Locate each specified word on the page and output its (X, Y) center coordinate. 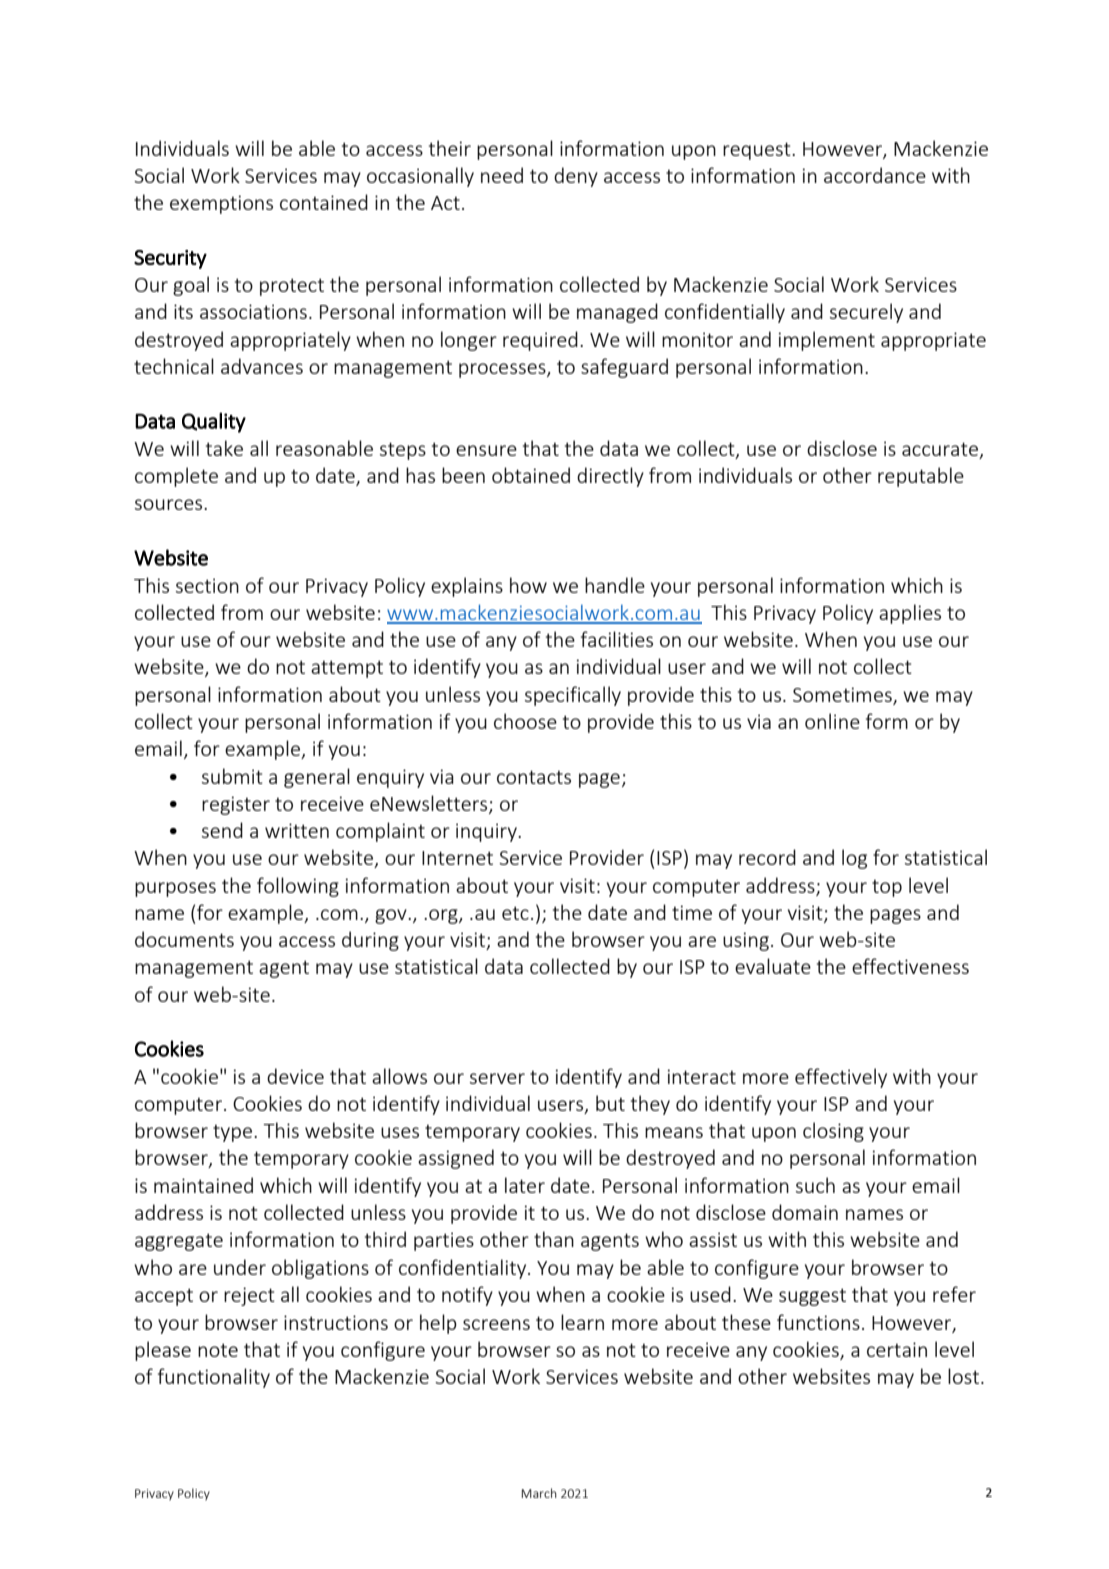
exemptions (221, 204)
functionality (214, 1378)
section (207, 585)
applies (910, 614)
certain (897, 1349)
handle (615, 585)
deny (576, 177)
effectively (841, 1078)
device (295, 1076)
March (539, 1493)
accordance (875, 175)
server (497, 1078)
